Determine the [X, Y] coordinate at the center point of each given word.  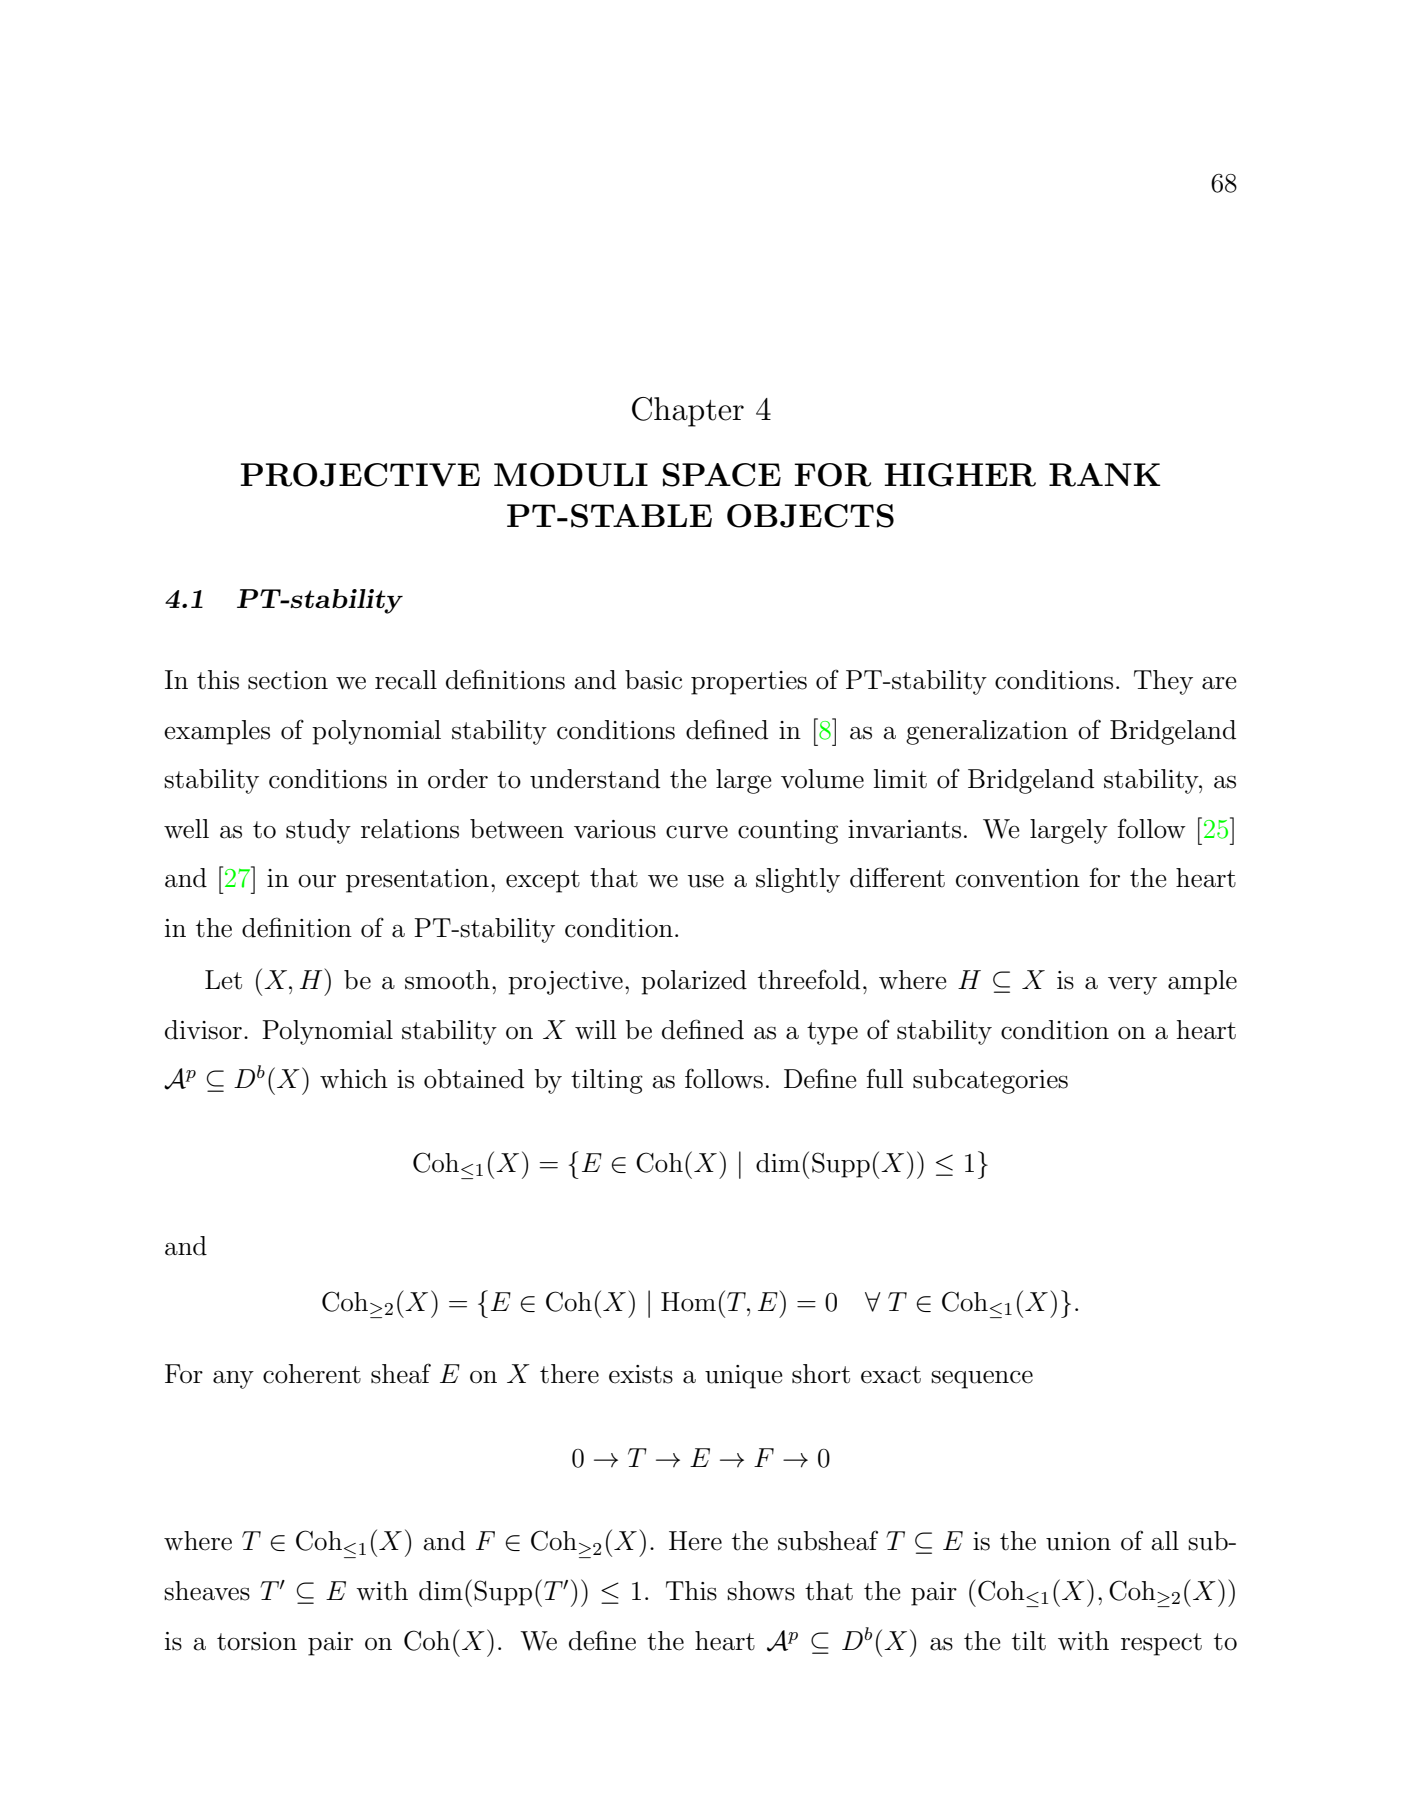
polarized [694, 982]
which [354, 1079]
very [1132, 985]
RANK [1104, 475]
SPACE [722, 475]
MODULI [571, 475]
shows [761, 1591]
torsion [257, 1641]
